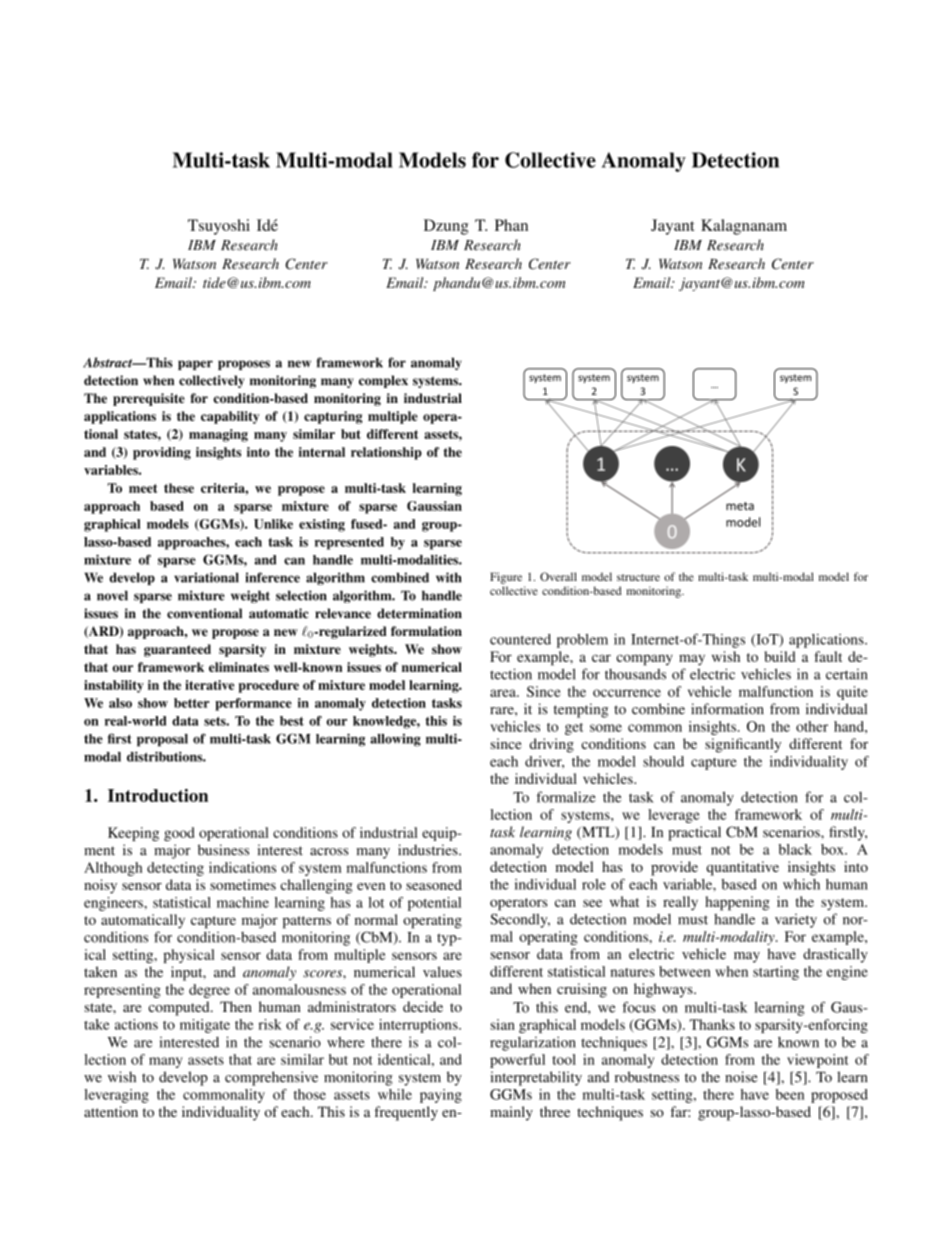  I want to click on paying, so click(441, 1096).
